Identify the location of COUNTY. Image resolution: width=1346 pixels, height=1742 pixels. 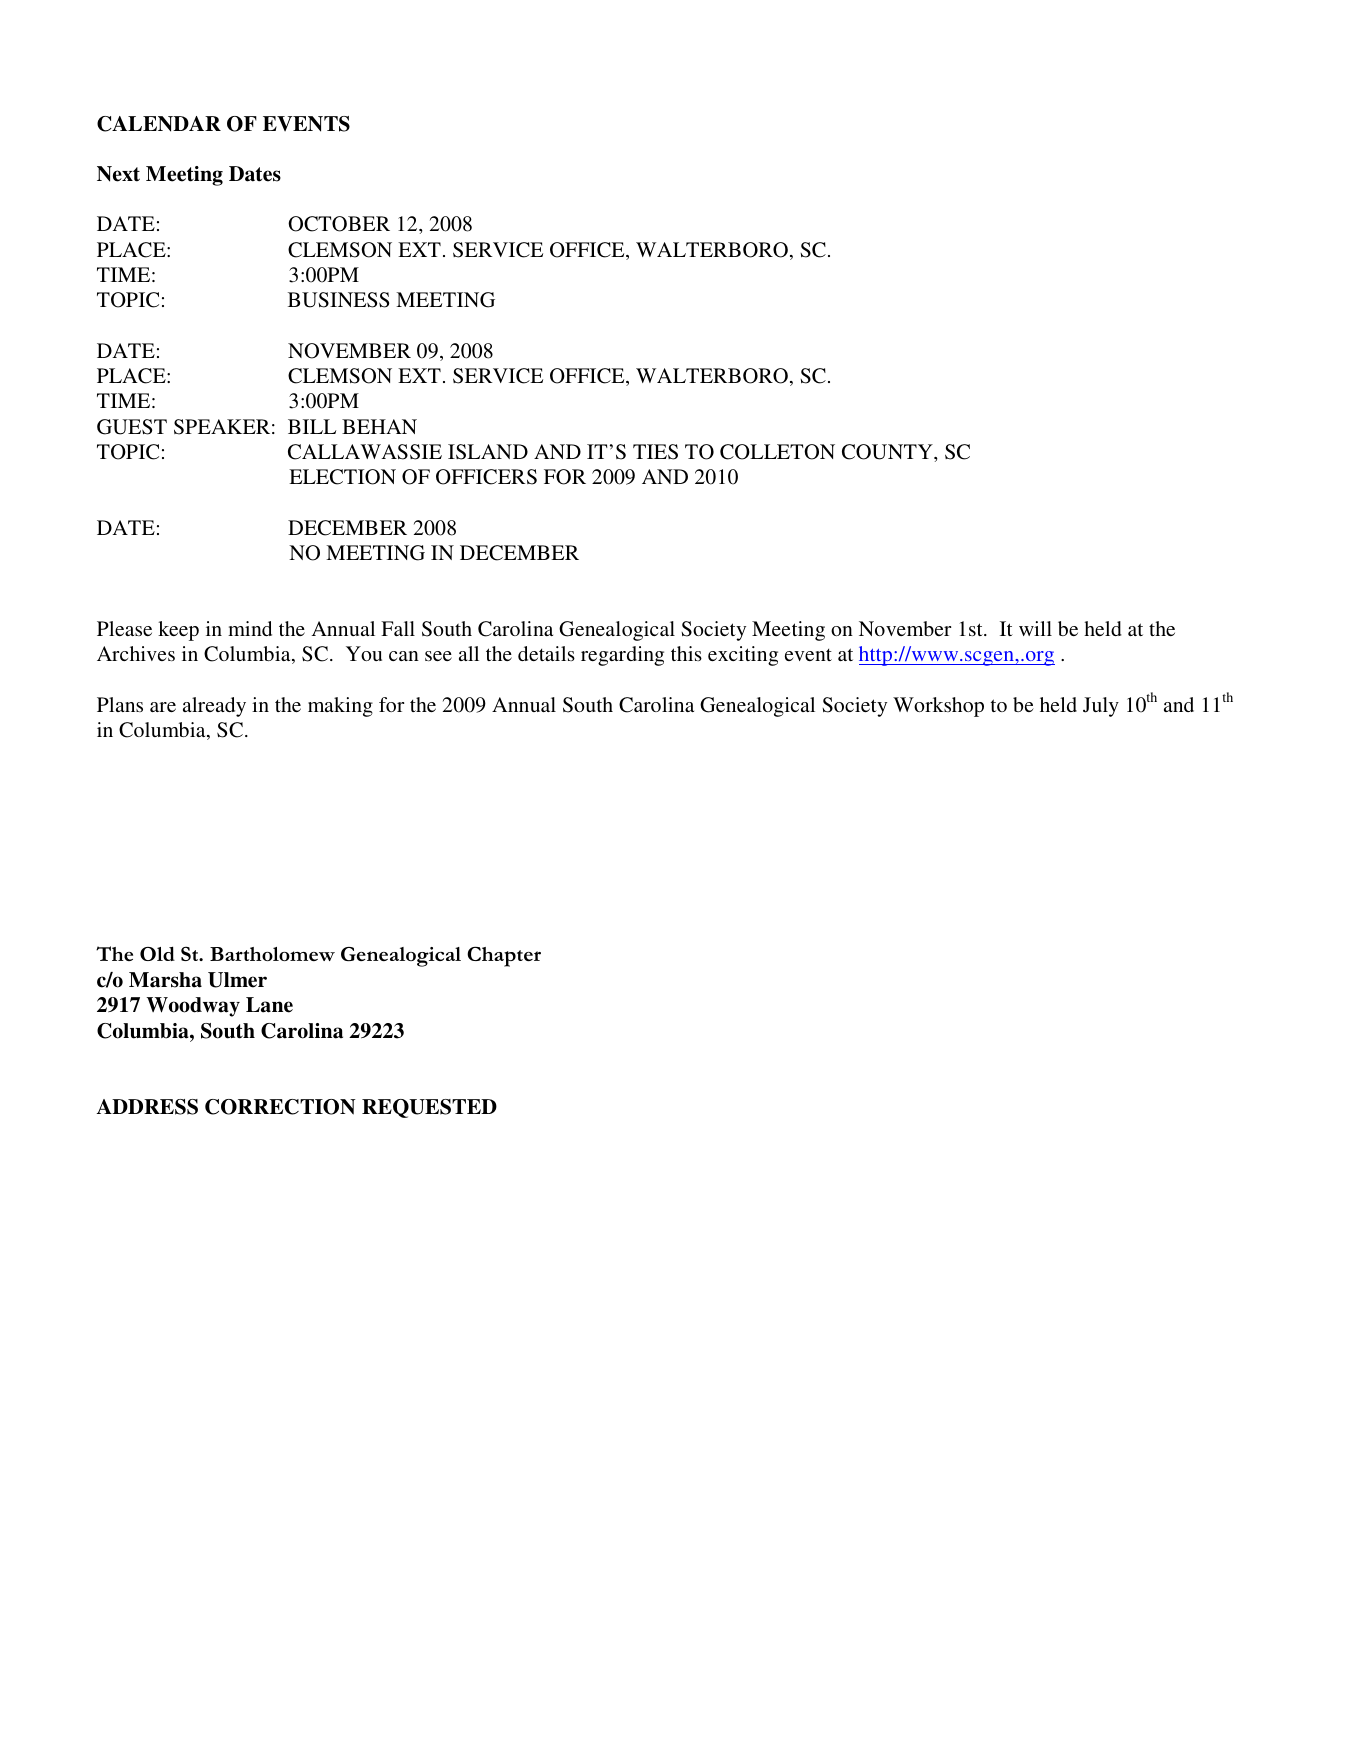
(888, 452).
